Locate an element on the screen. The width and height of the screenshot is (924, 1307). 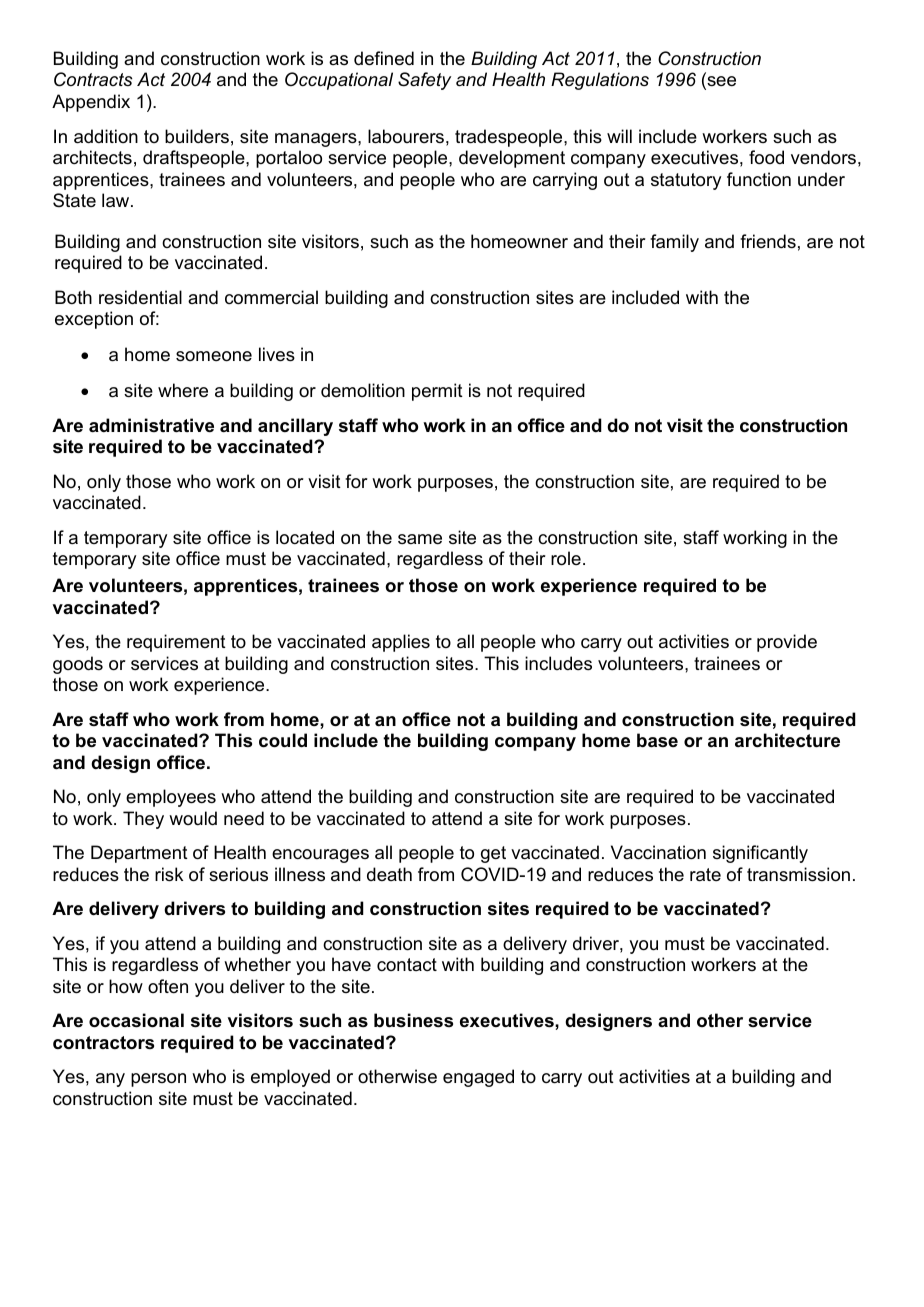
see is located at coordinates (720, 83).
